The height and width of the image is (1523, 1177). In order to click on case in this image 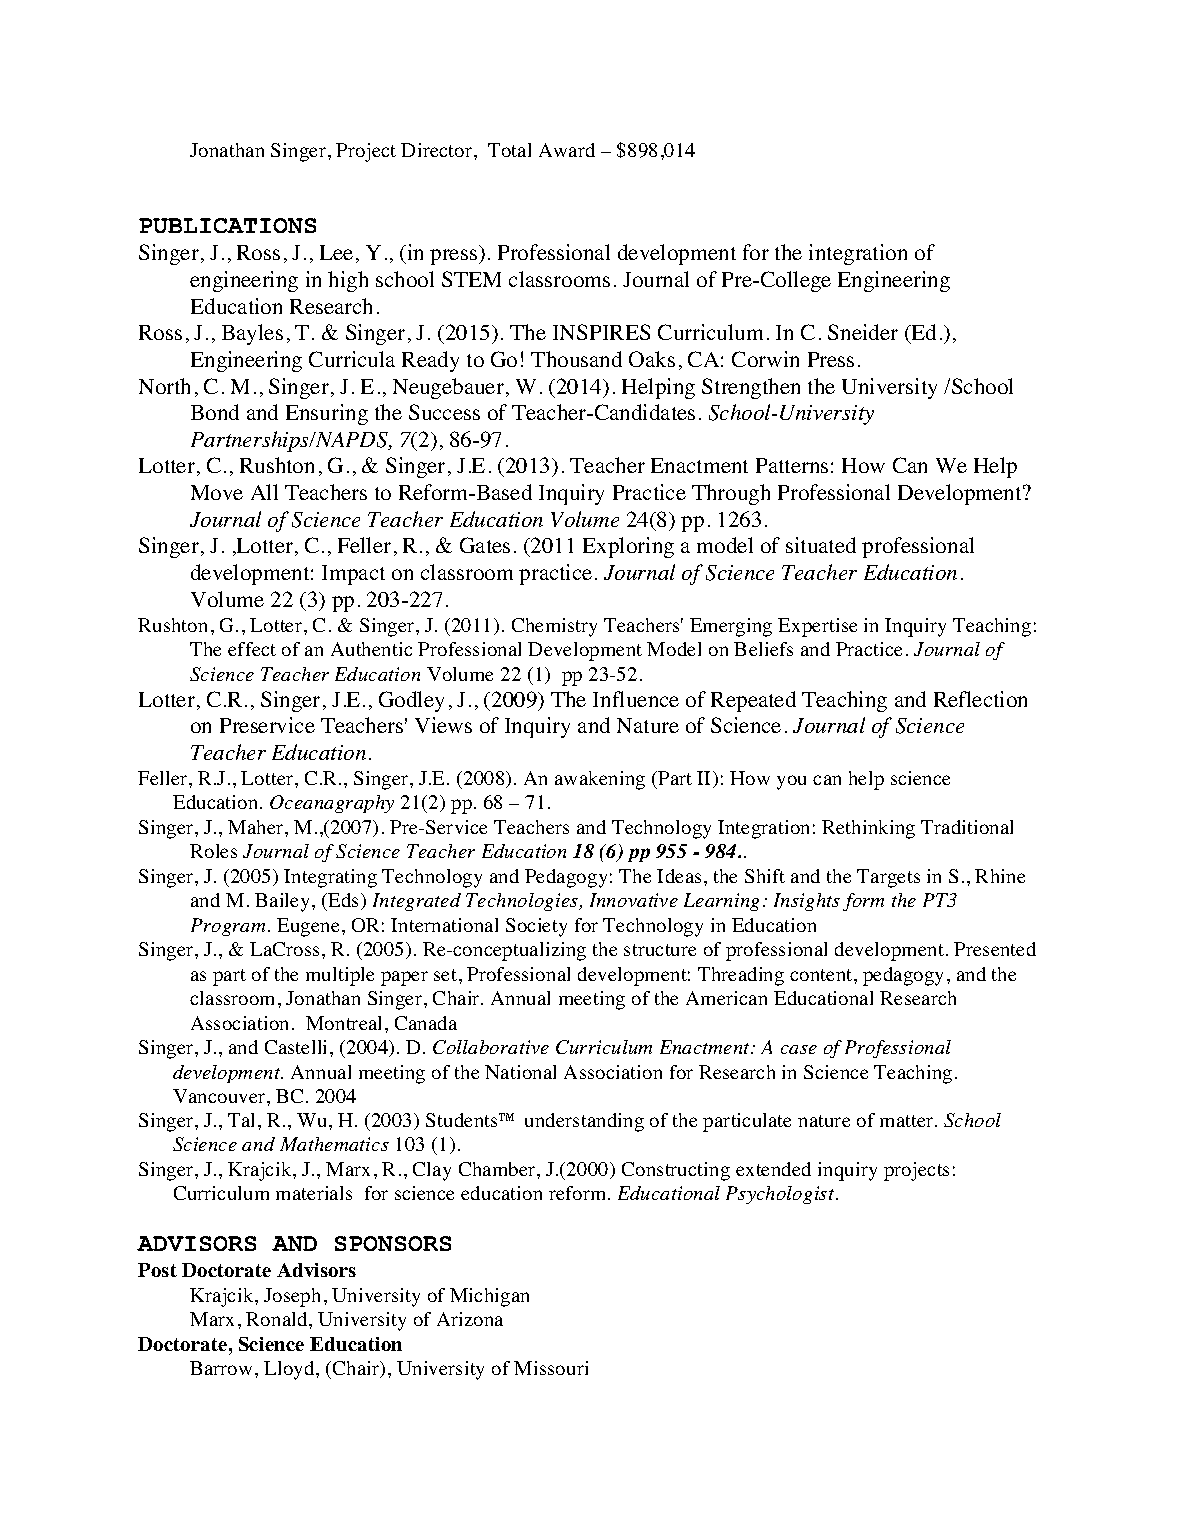, I will do `click(799, 1049)`.
